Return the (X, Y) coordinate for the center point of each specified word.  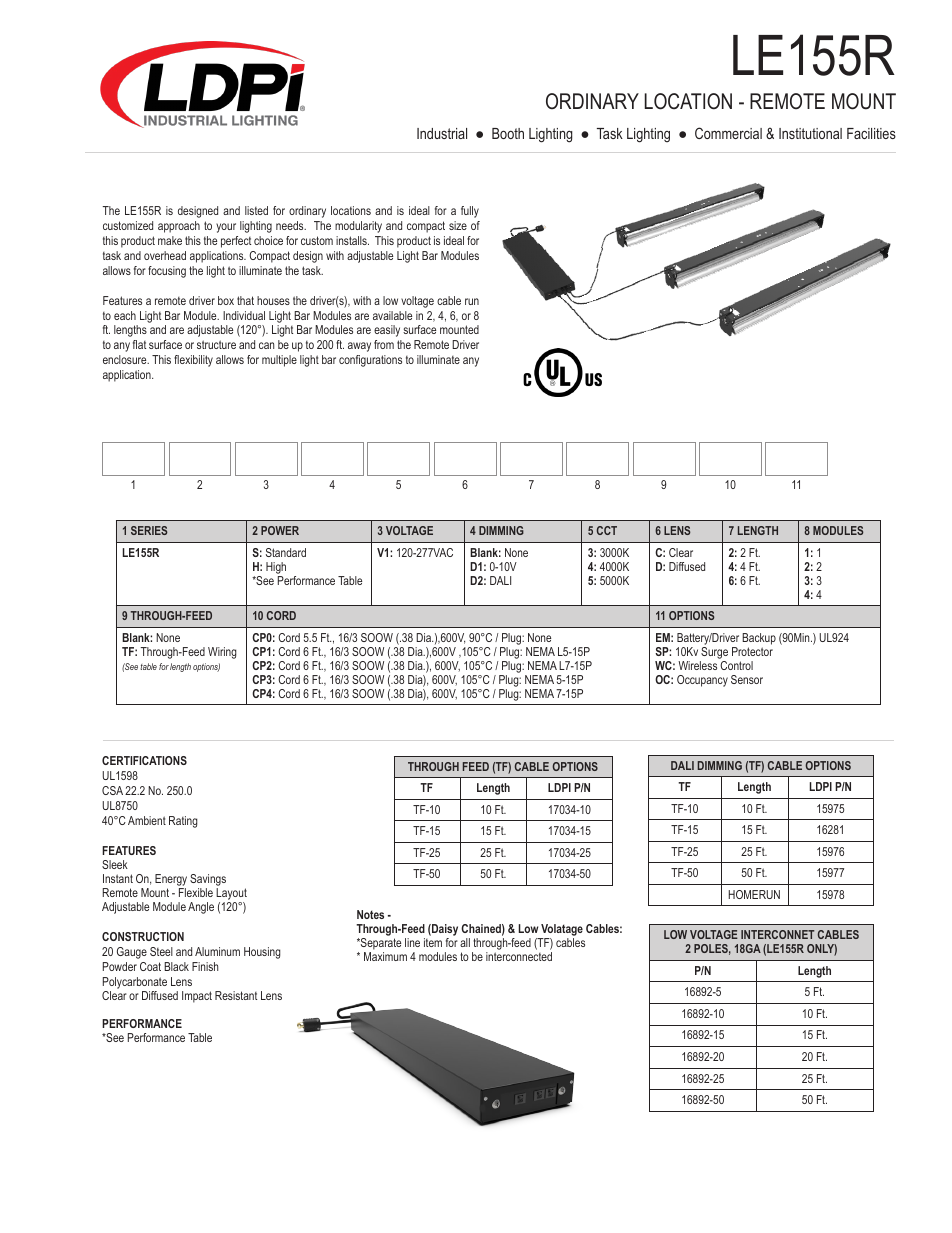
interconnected (519, 956)
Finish (205, 966)
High (276, 568)
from (384, 344)
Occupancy (702, 681)
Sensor (747, 679)
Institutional (810, 133)
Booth (508, 133)
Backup (759, 639)
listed (256, 210)
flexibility (193, 361)
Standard (286, 552)
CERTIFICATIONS (144, 760)
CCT (607, 530)
